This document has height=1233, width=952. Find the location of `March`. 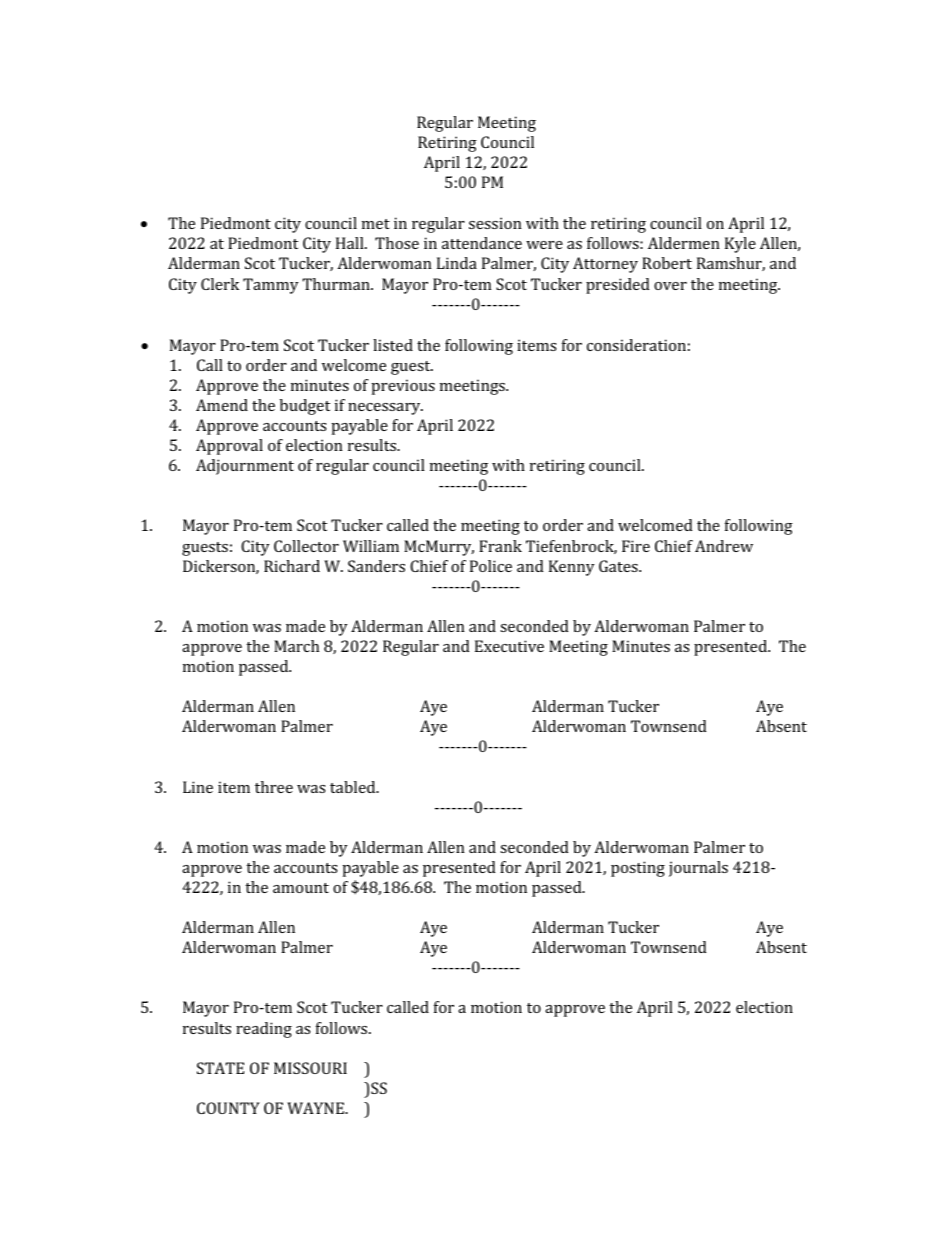

March is located at coordinates (296, 646).
